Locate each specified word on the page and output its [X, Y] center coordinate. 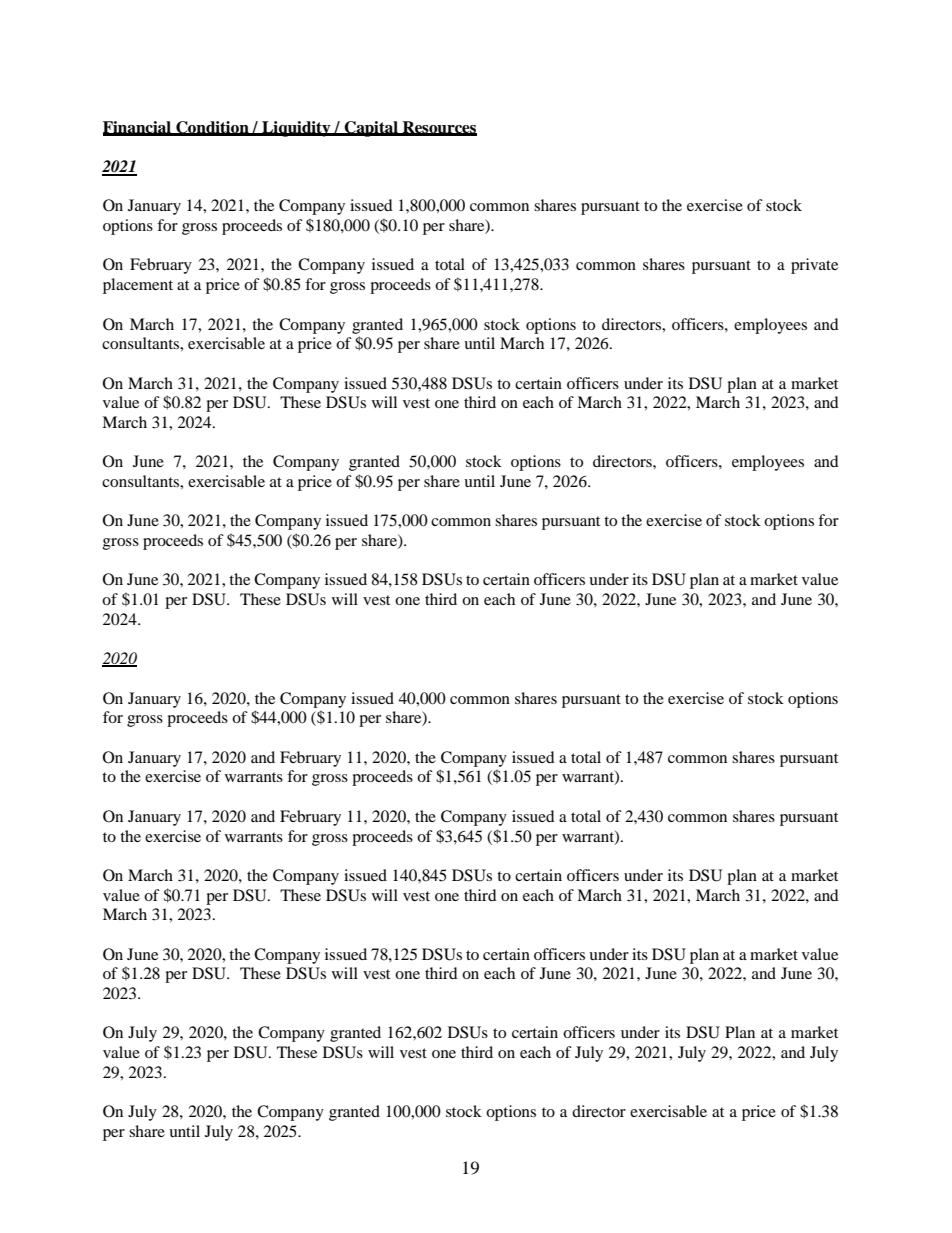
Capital [371, 129]
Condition [212, 128]
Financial [138, 128]
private [814, 266]
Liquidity [296, 129]
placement [138, 286]
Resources [438, 128]
